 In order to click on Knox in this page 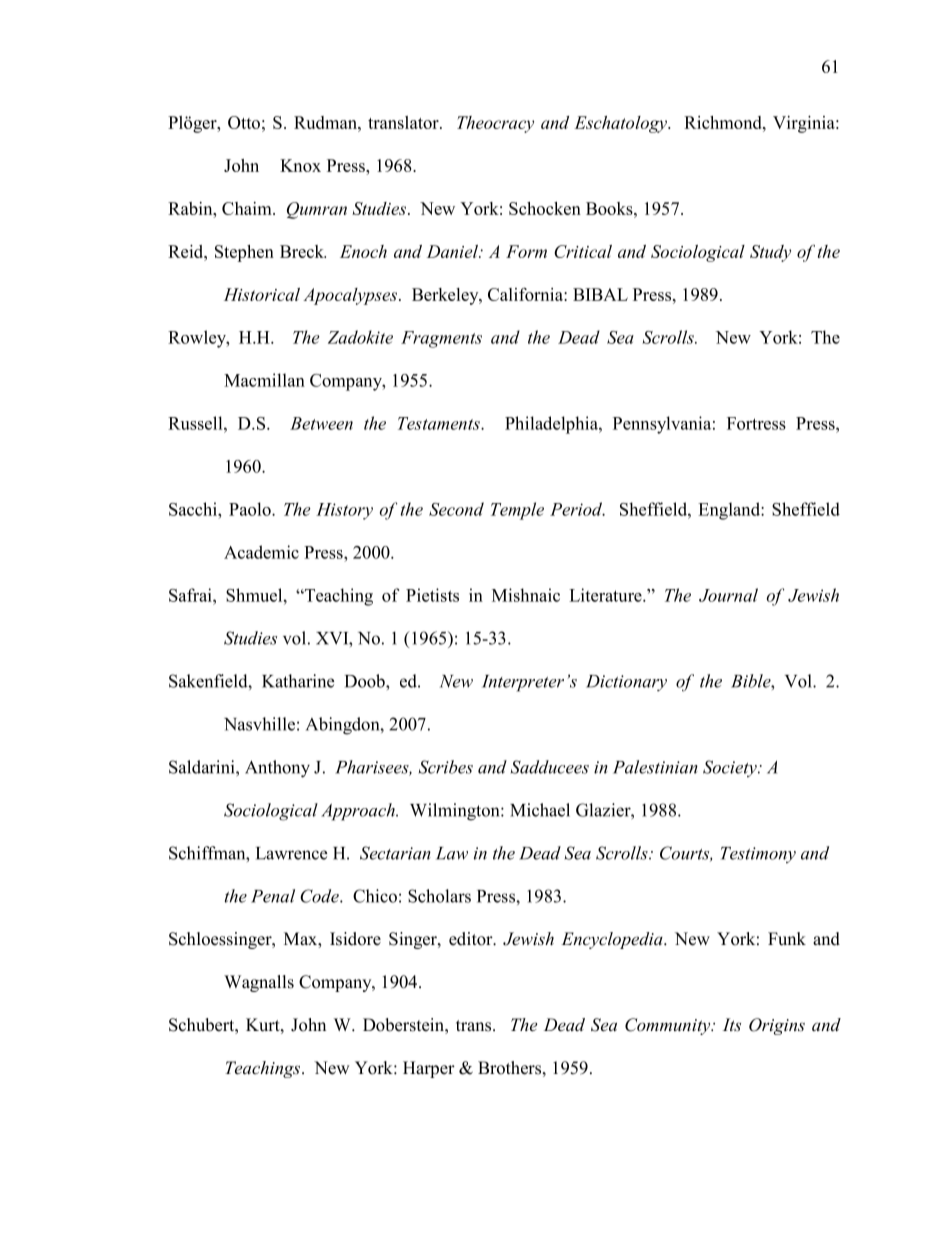, I will do `click(300, 165)`.
